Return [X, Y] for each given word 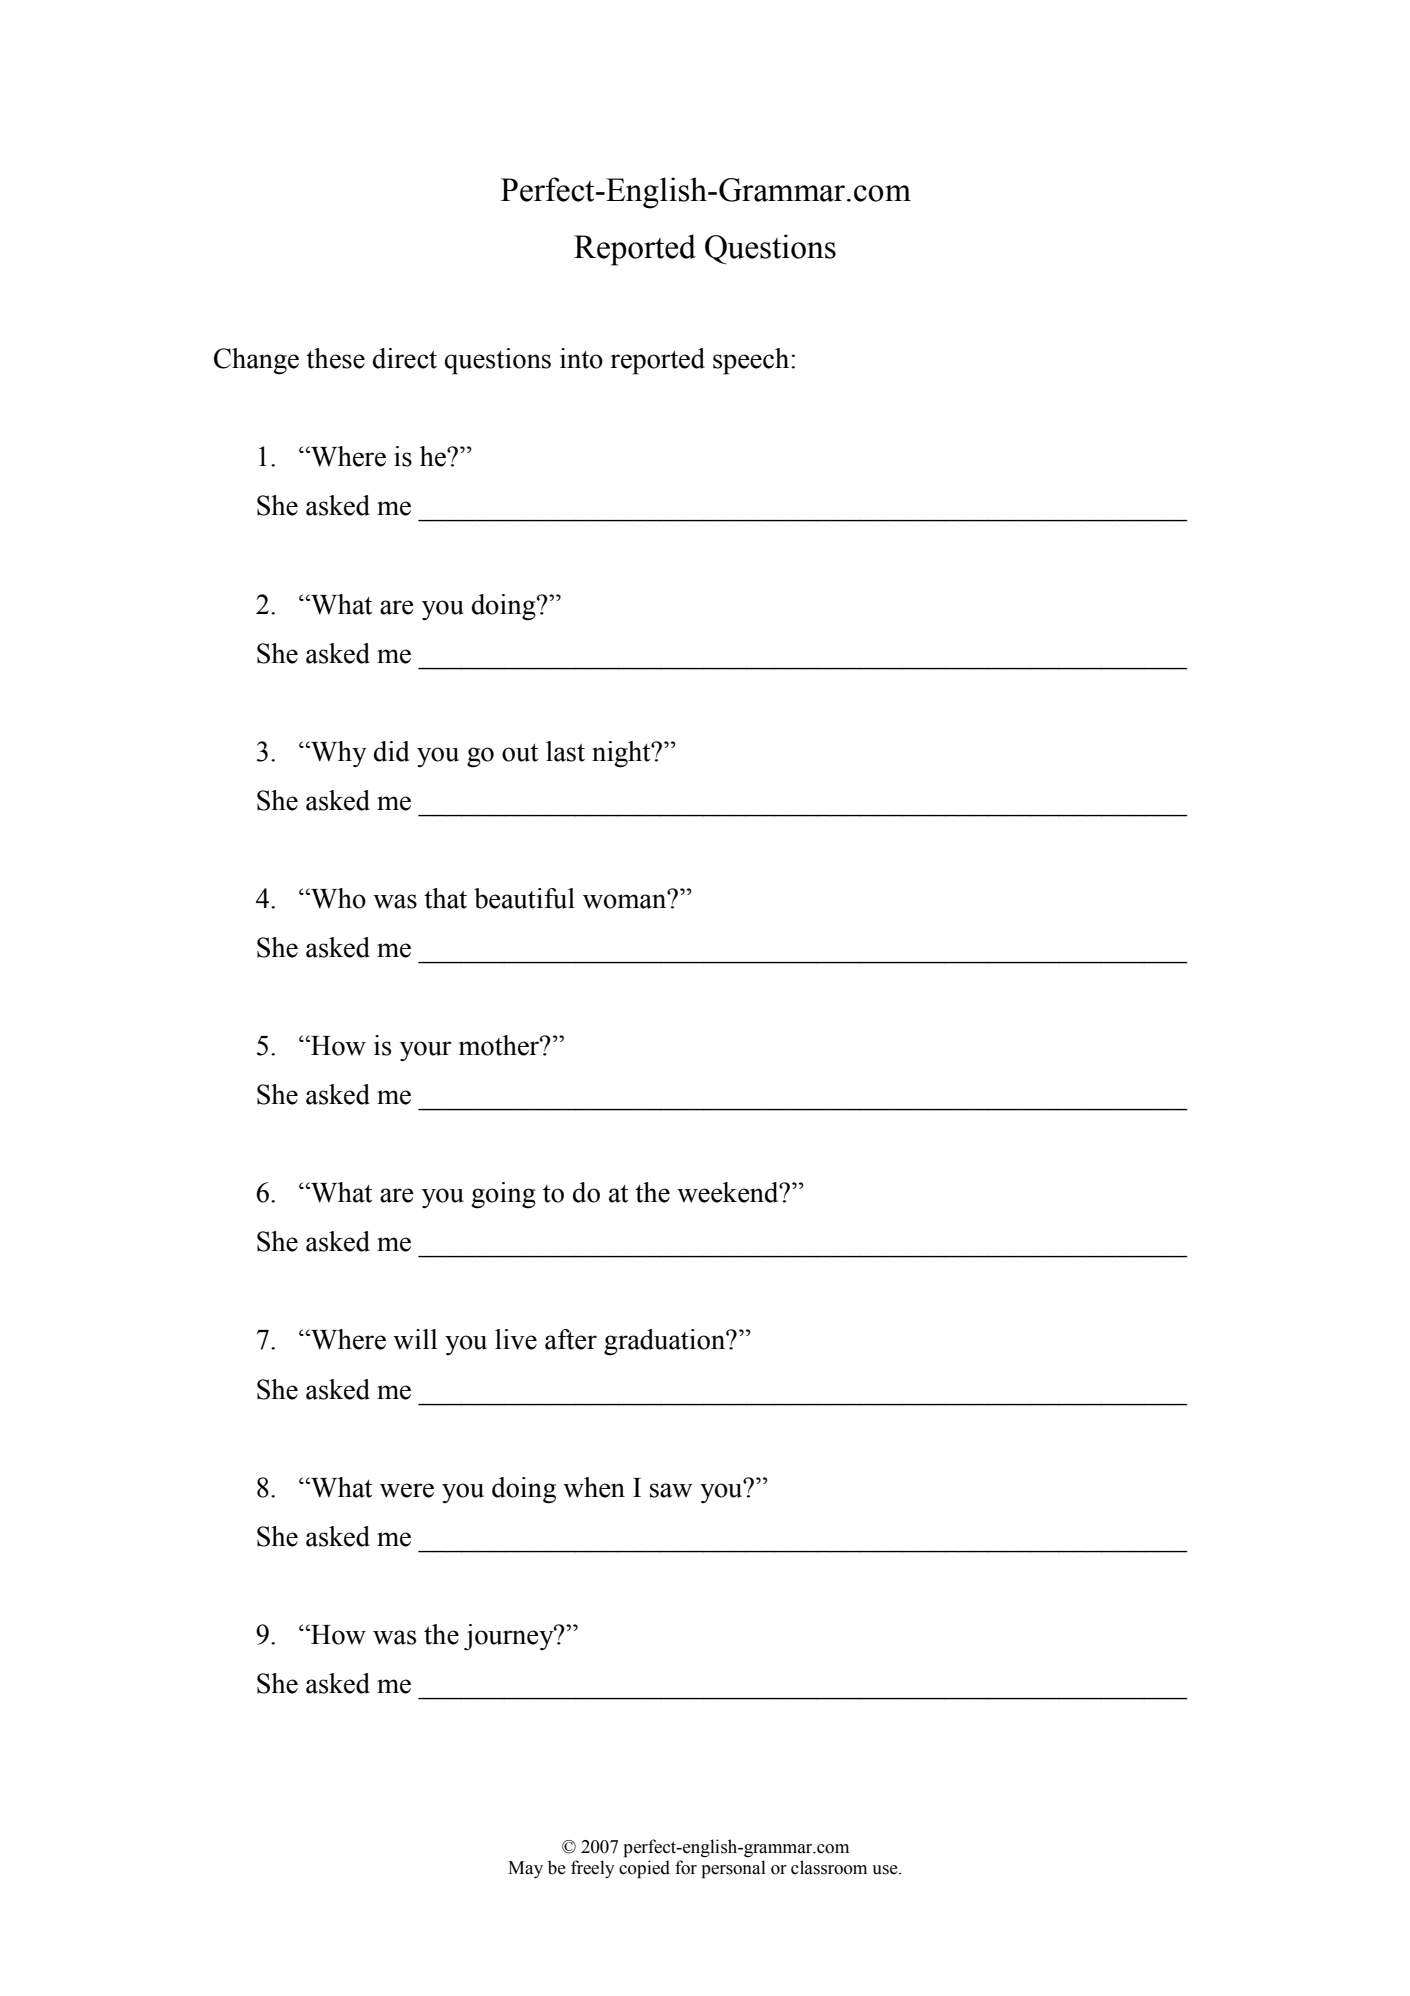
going [503, 1195]
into [581, 358]
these [335, 358]
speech [752, 361]
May [525, 1869]
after [571, 1339]
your [426, 1051]
